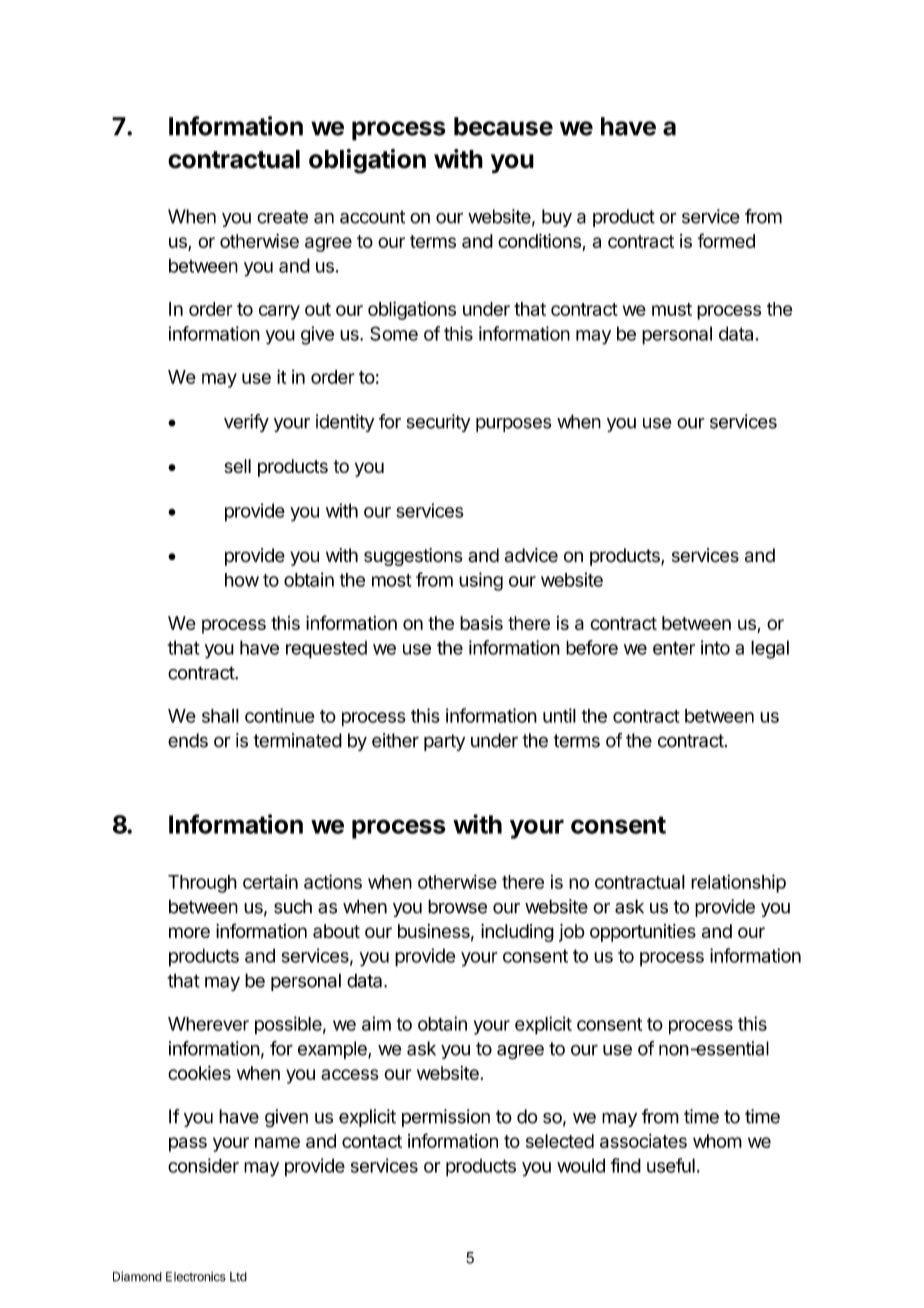  What do you see at coordinates (503, 126) in the screenshot?
I see `because` at bounding box center [503, 126].
